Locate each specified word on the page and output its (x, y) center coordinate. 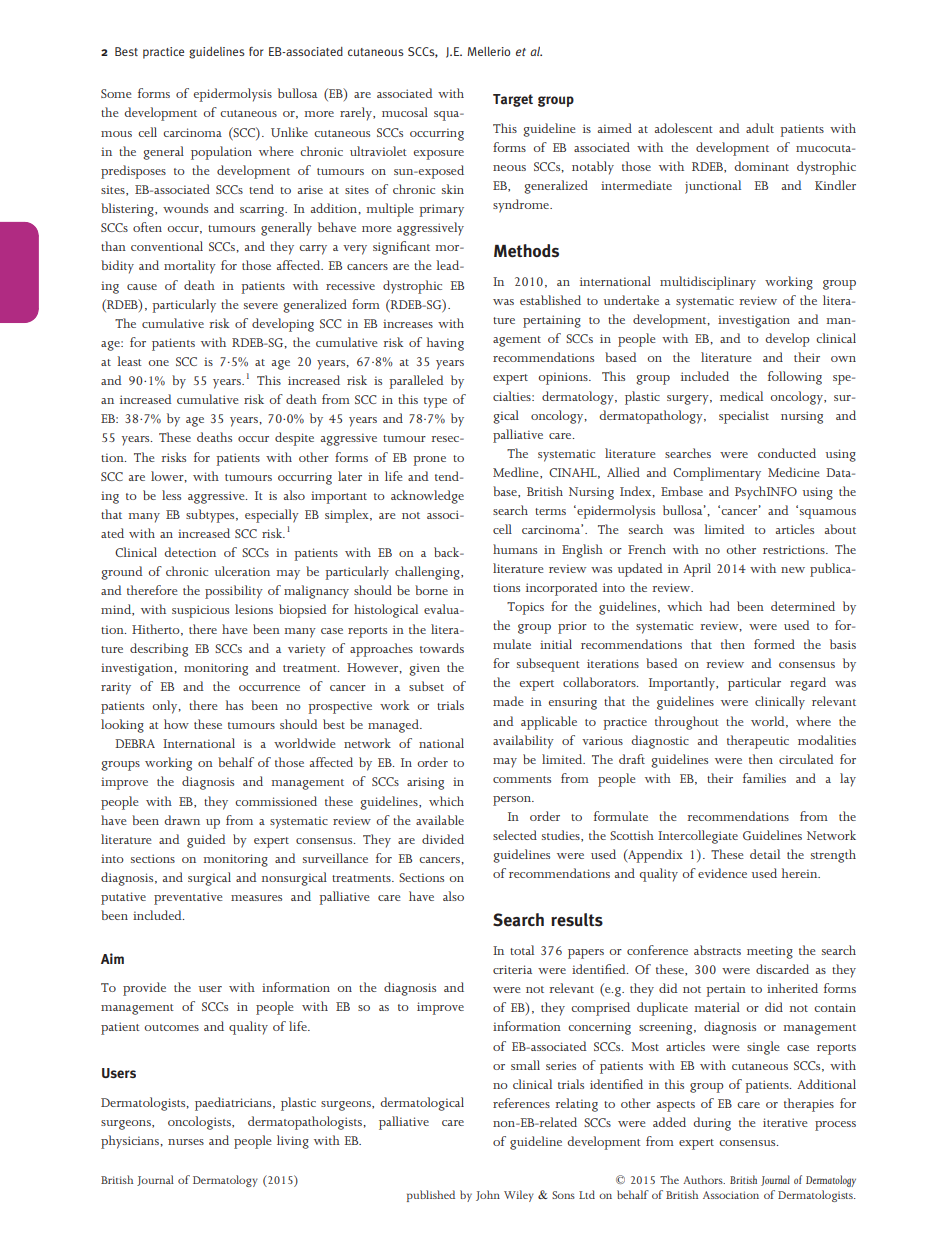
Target (513, 100)
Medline (517, 473)
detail (765, 854)
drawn (182, 820)
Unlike (289, 132)
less (171, 495)
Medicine (793, 472)
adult (760, 128)
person (513, 801)
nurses (186, 1142)
